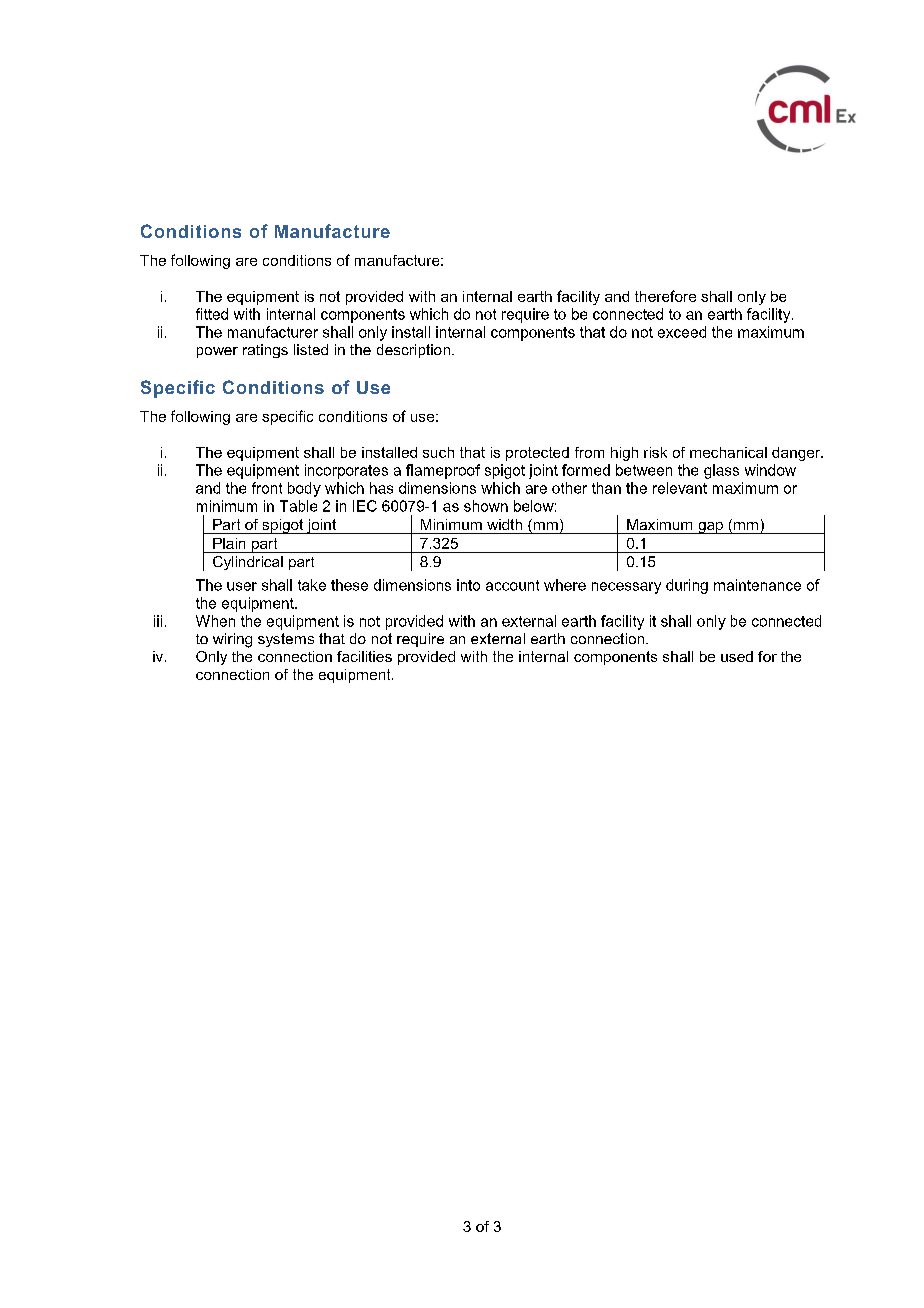 This screenshot has height=1308, width=924. I want to click on therefore, so click(665, 296).
